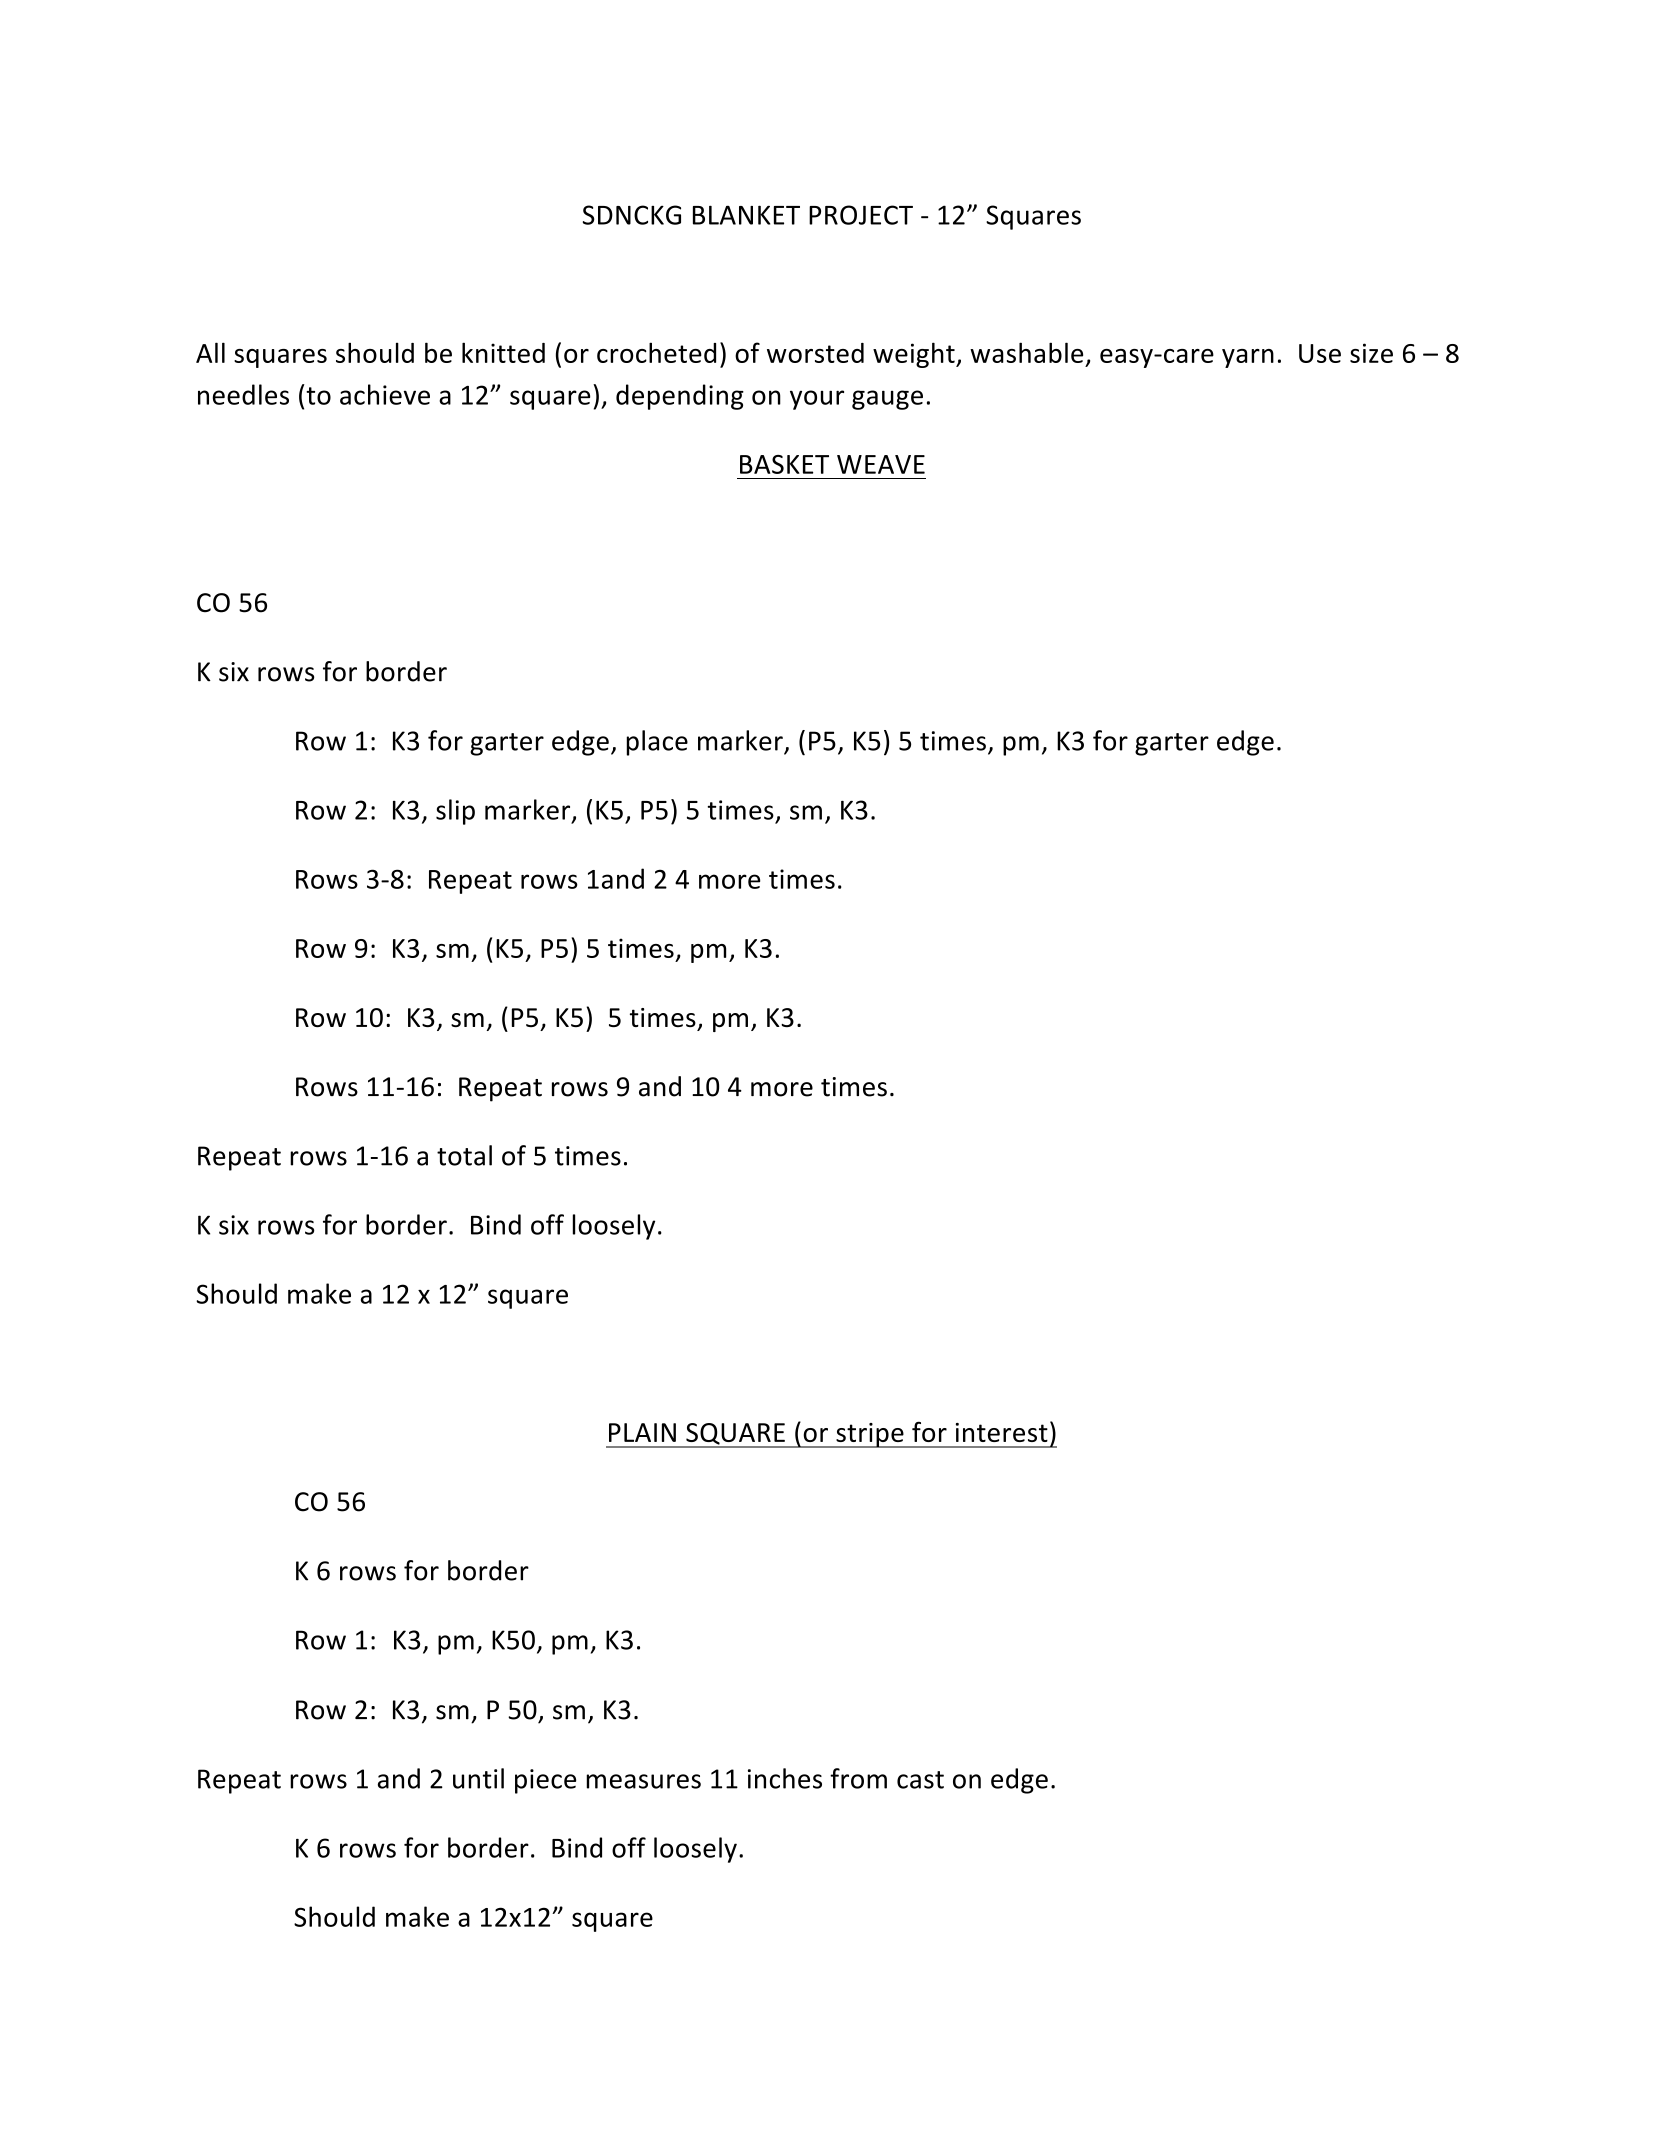 The width and height of the screenshot is (1664, 2153). Describe the element at coordinates (1002, 1432) in the screenshot. I see `interest` at that location.
